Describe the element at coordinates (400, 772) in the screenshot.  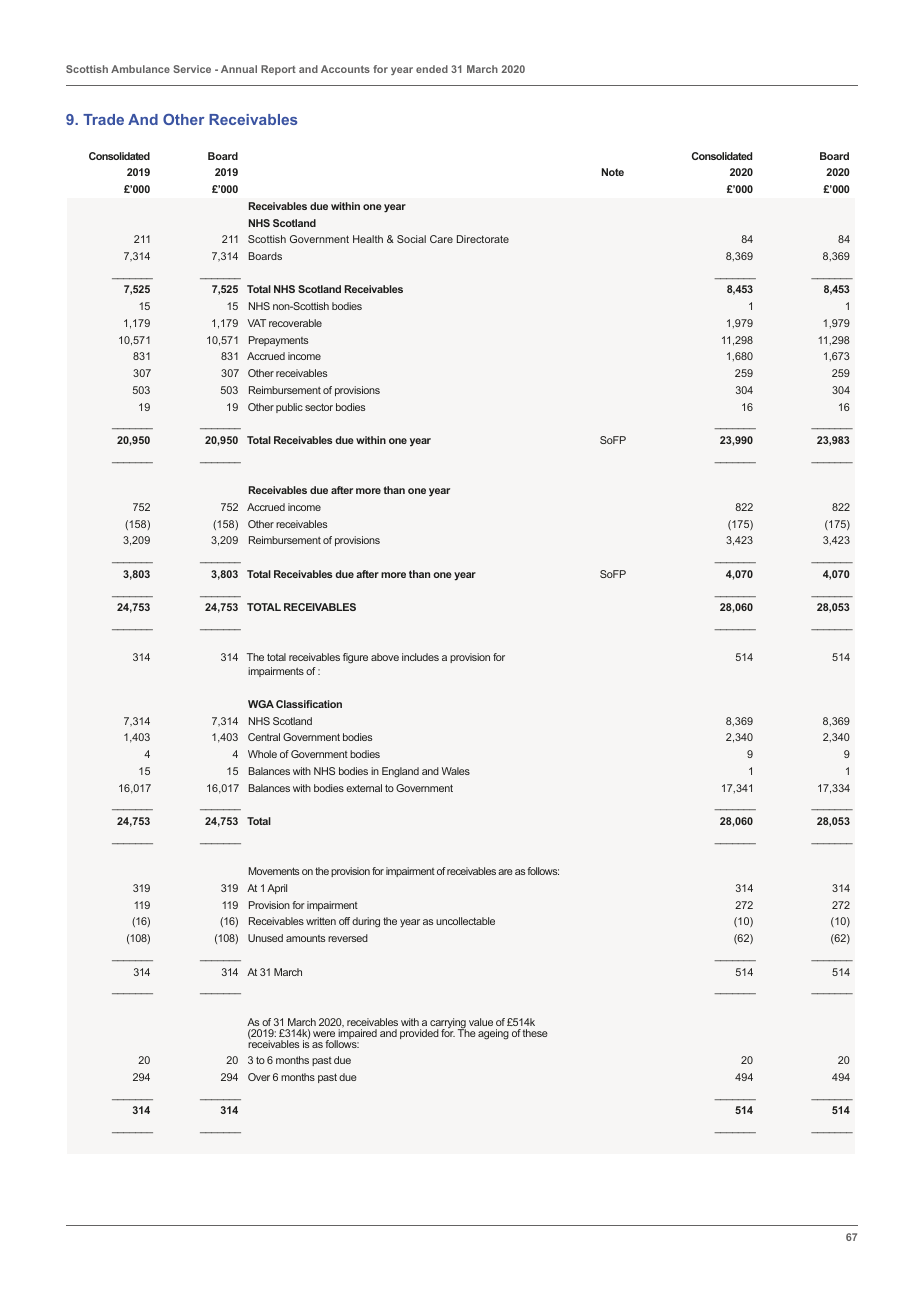
I see `England` at that location.
